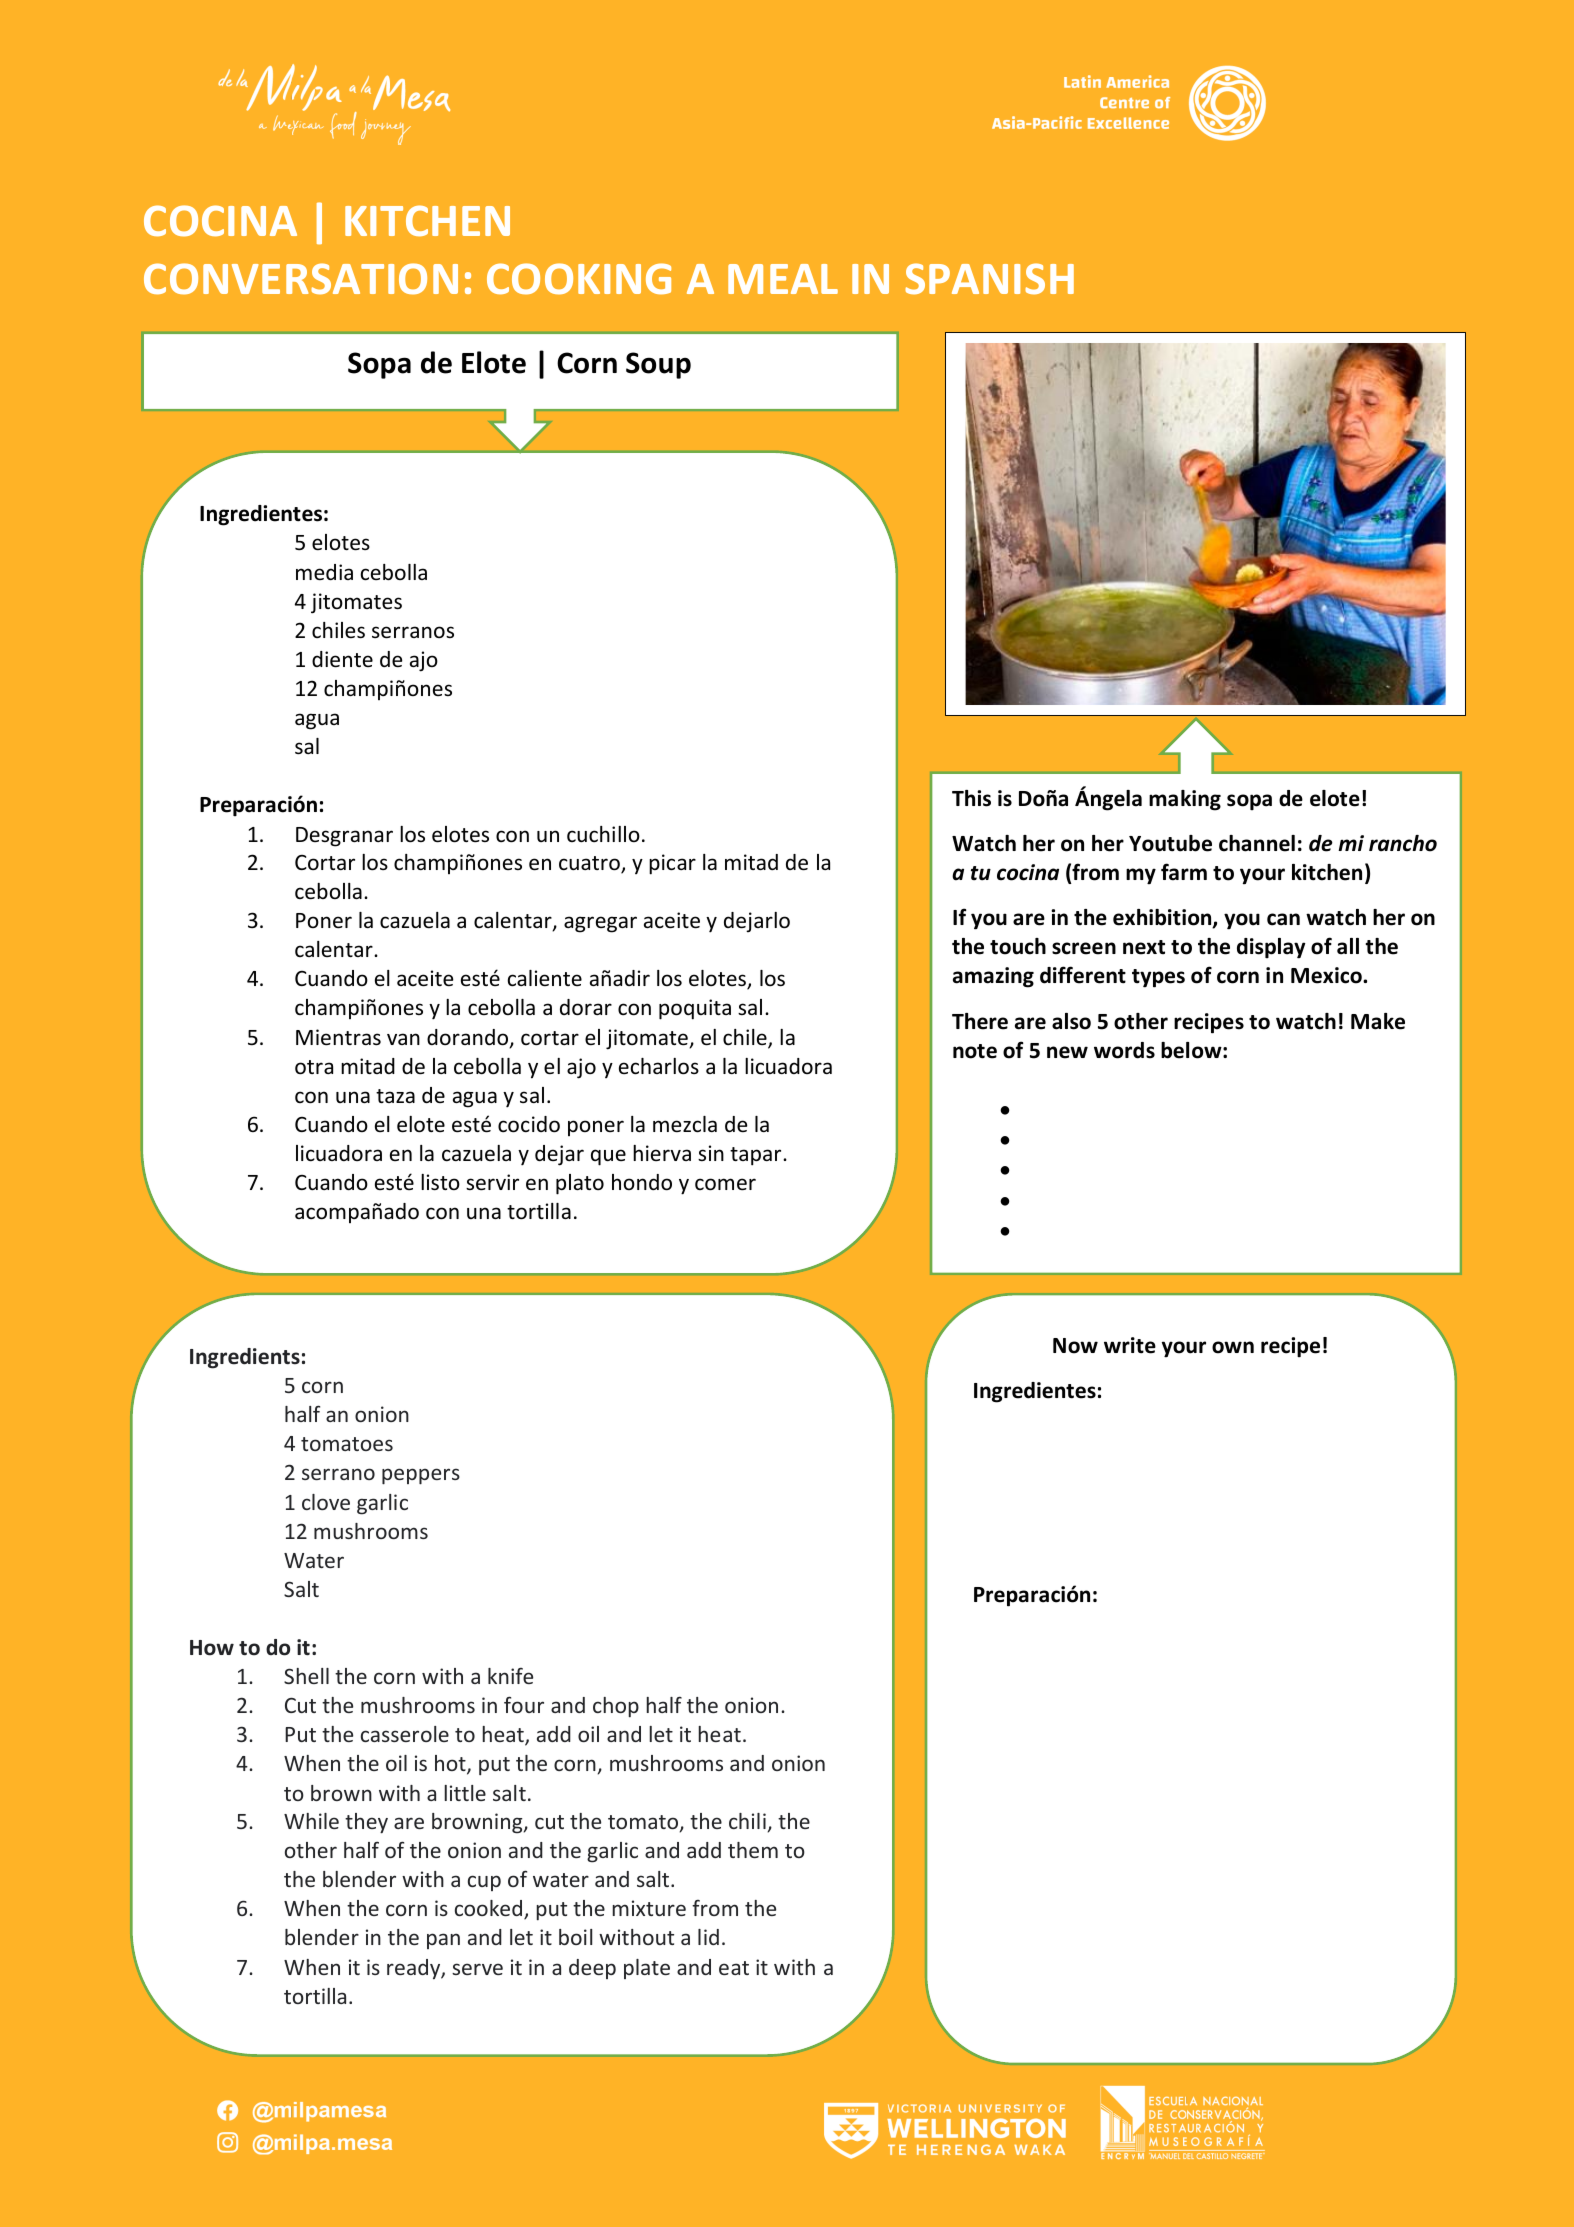 This image has height=2227, width=1574. I want to click on words, so click(1124, 1050).
